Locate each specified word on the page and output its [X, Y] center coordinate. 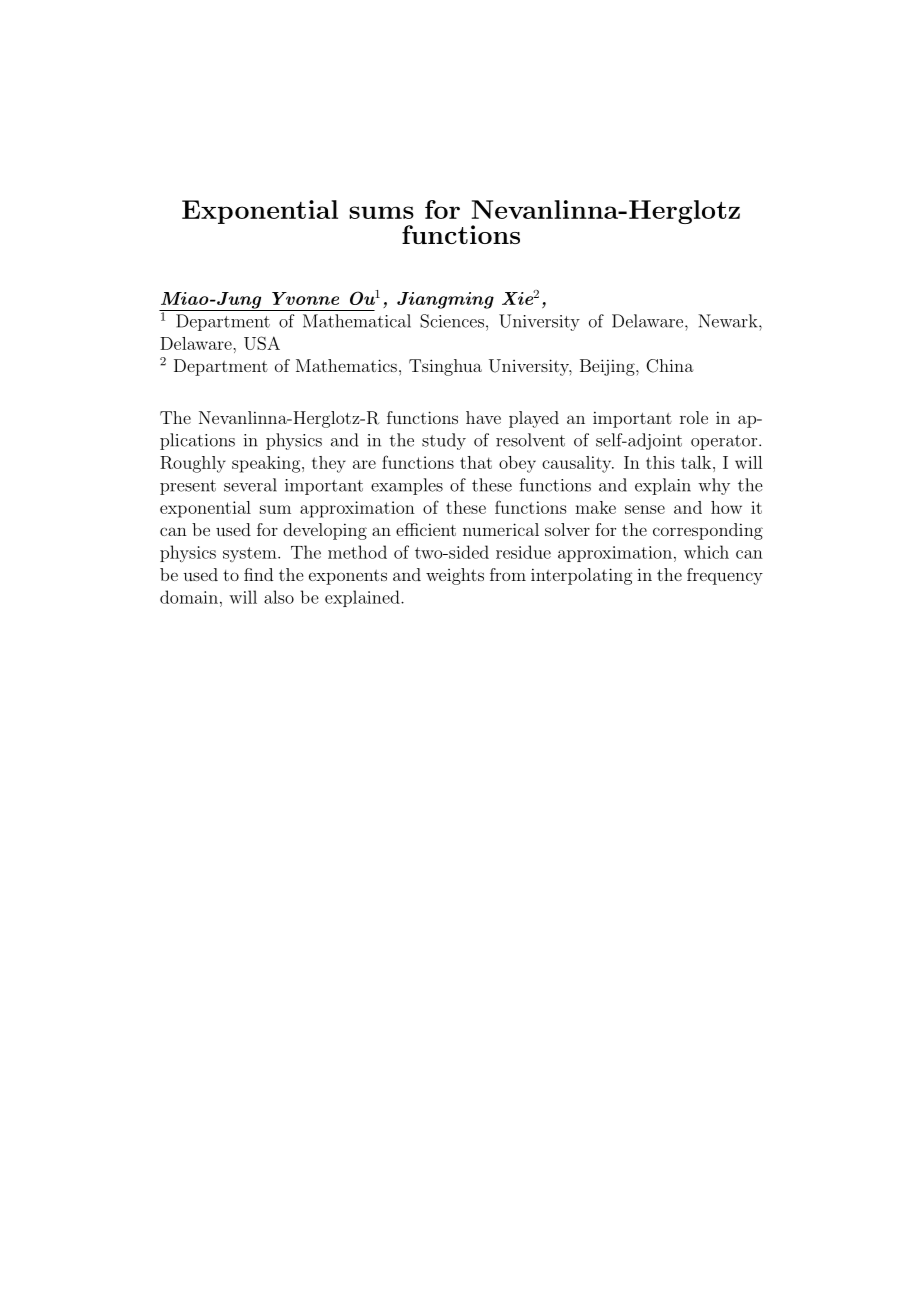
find [258, 574]
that [476, 462]
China [670, 366]
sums [381, 212]
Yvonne [305, 298]
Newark [729, 321]
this [660, 462]
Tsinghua [445, 367]
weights [455, 576]
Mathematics [346, 365]
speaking [267, 464]
